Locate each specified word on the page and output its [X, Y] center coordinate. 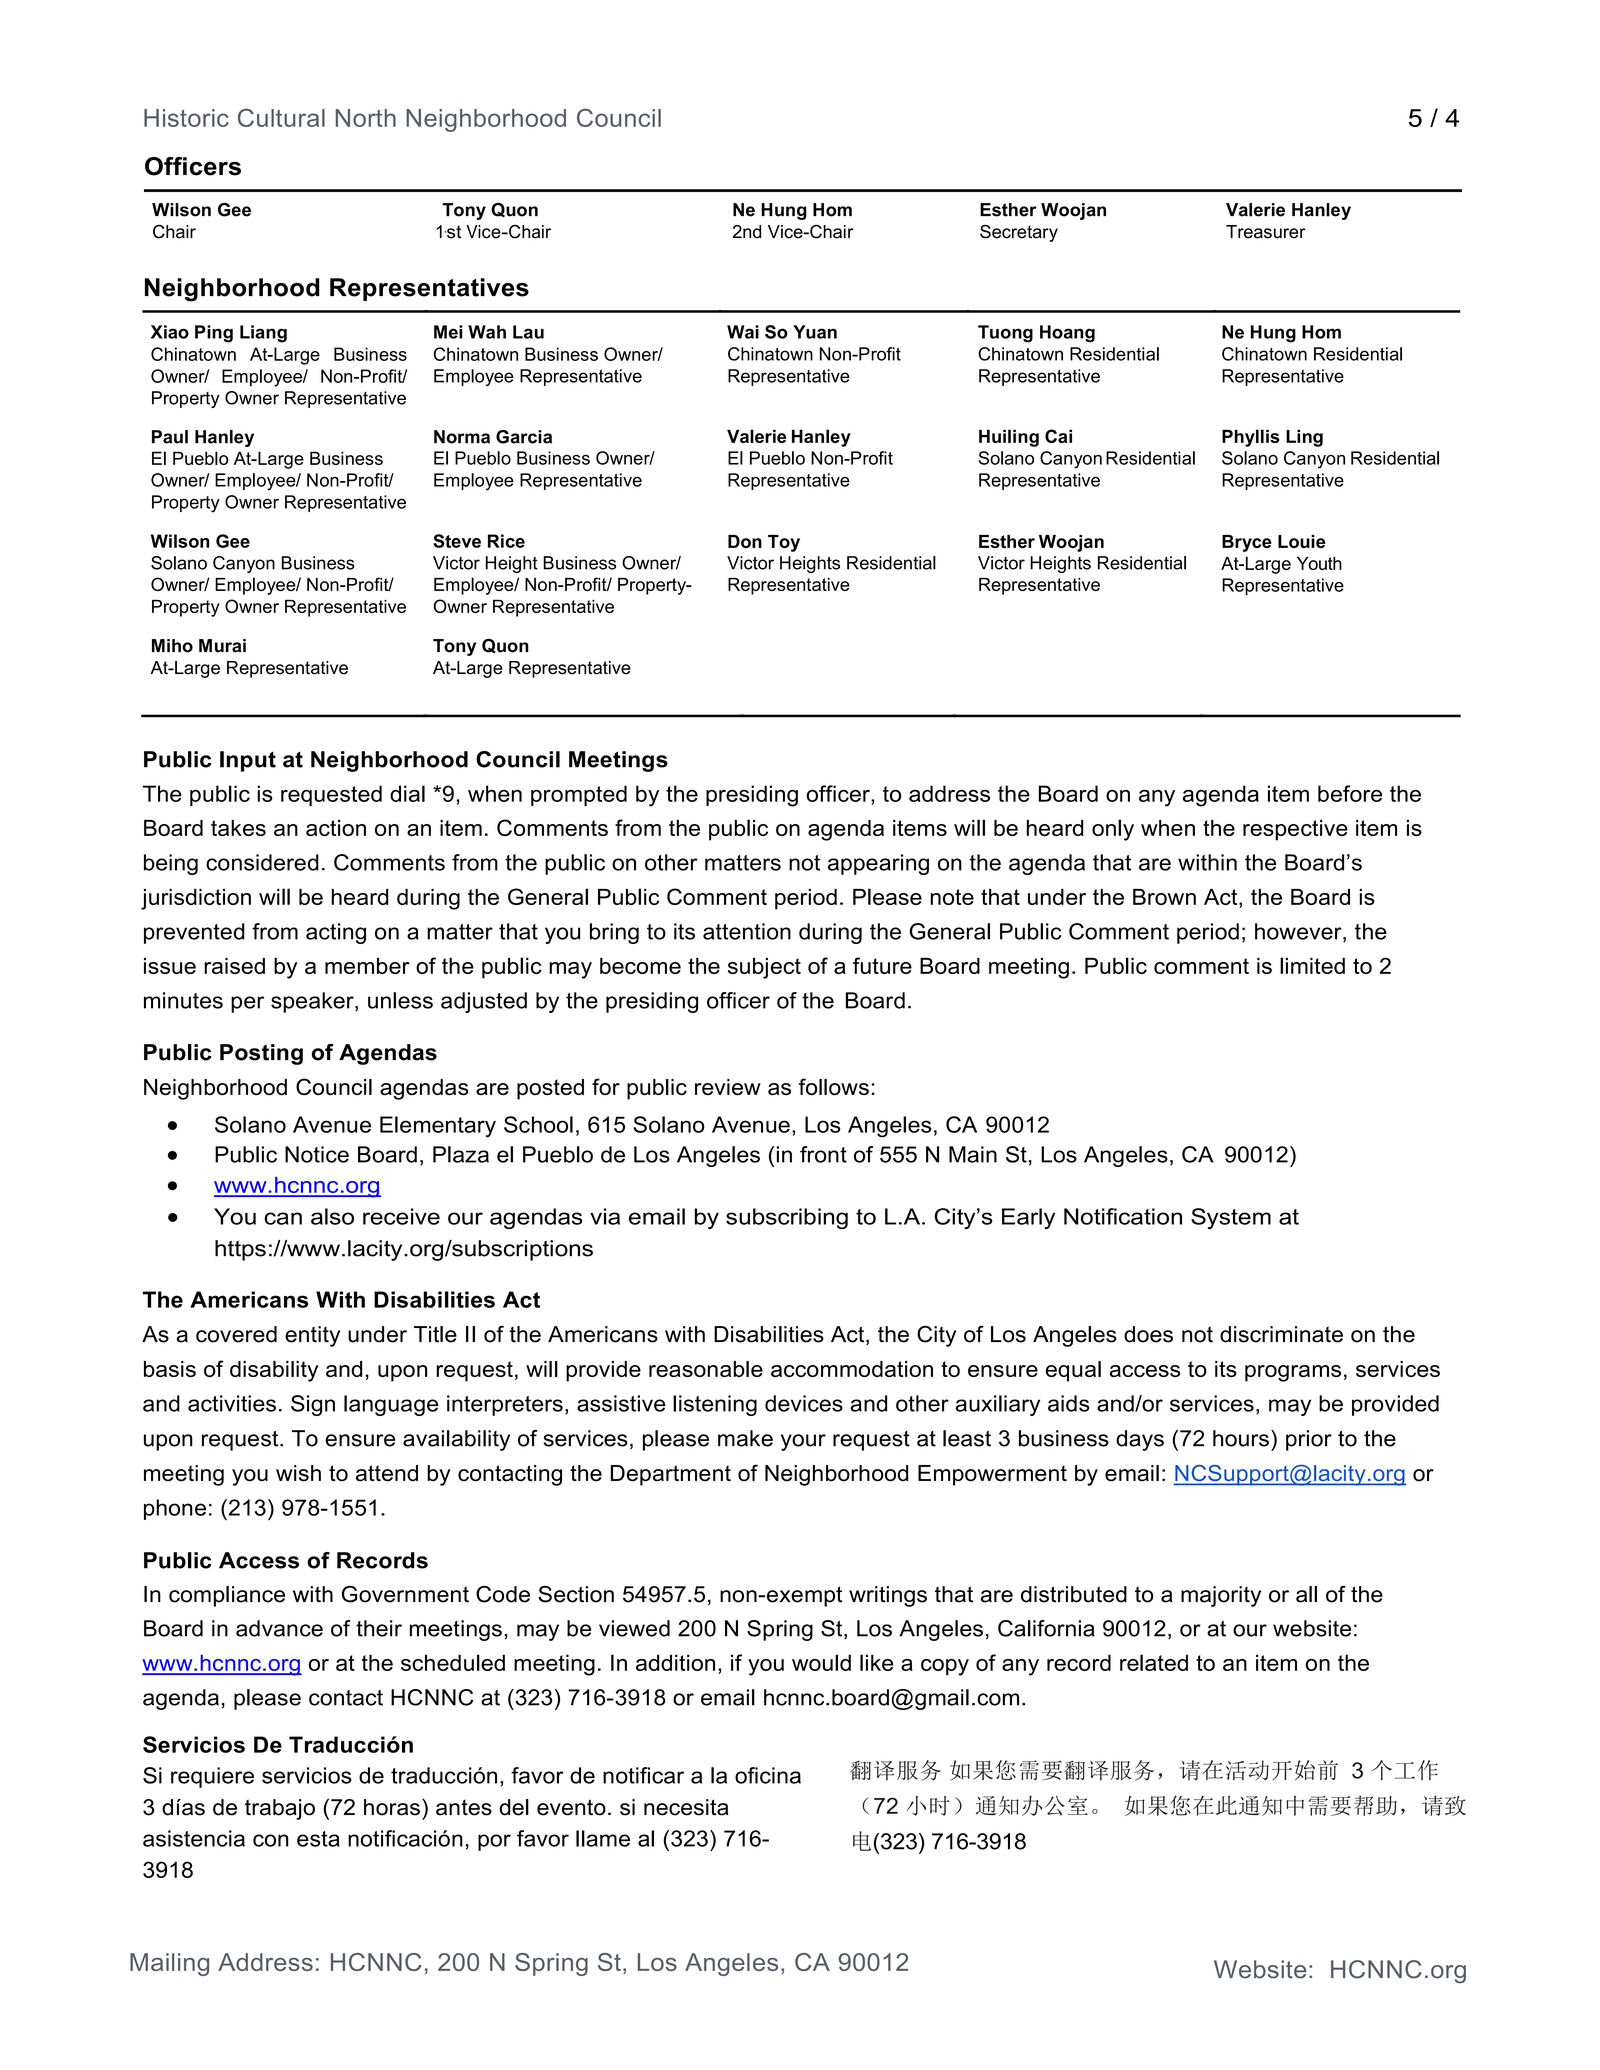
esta [318, 1839]
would [821, 1662]
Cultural [281, 117]
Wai [743, 332]
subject [764, 968]
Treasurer [1266, 232]
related [1154, 1662]
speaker [313, 1002]
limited [1312, 965]
